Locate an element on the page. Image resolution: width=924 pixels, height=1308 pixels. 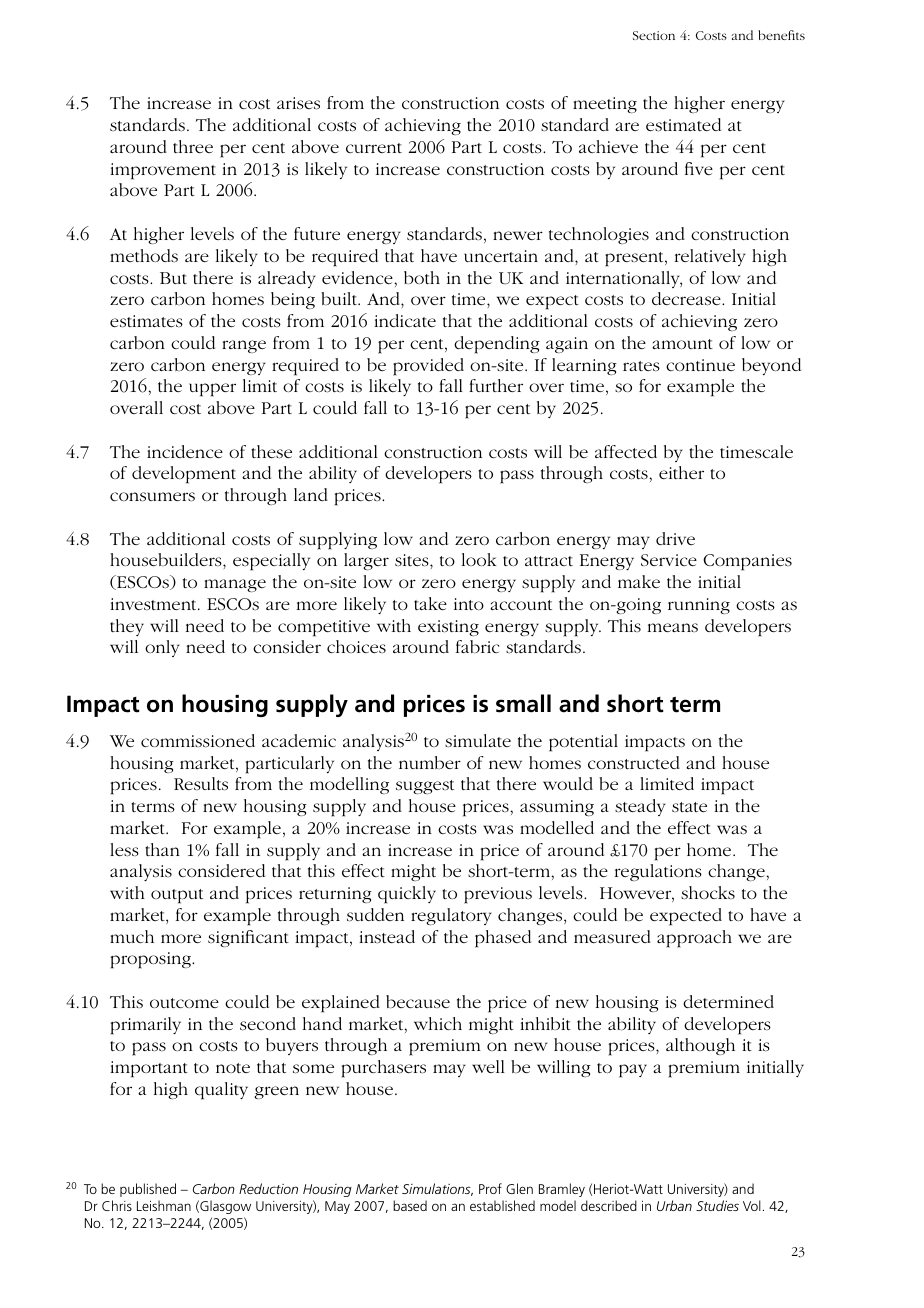
regulatory is located at coordinates (451, 916).
